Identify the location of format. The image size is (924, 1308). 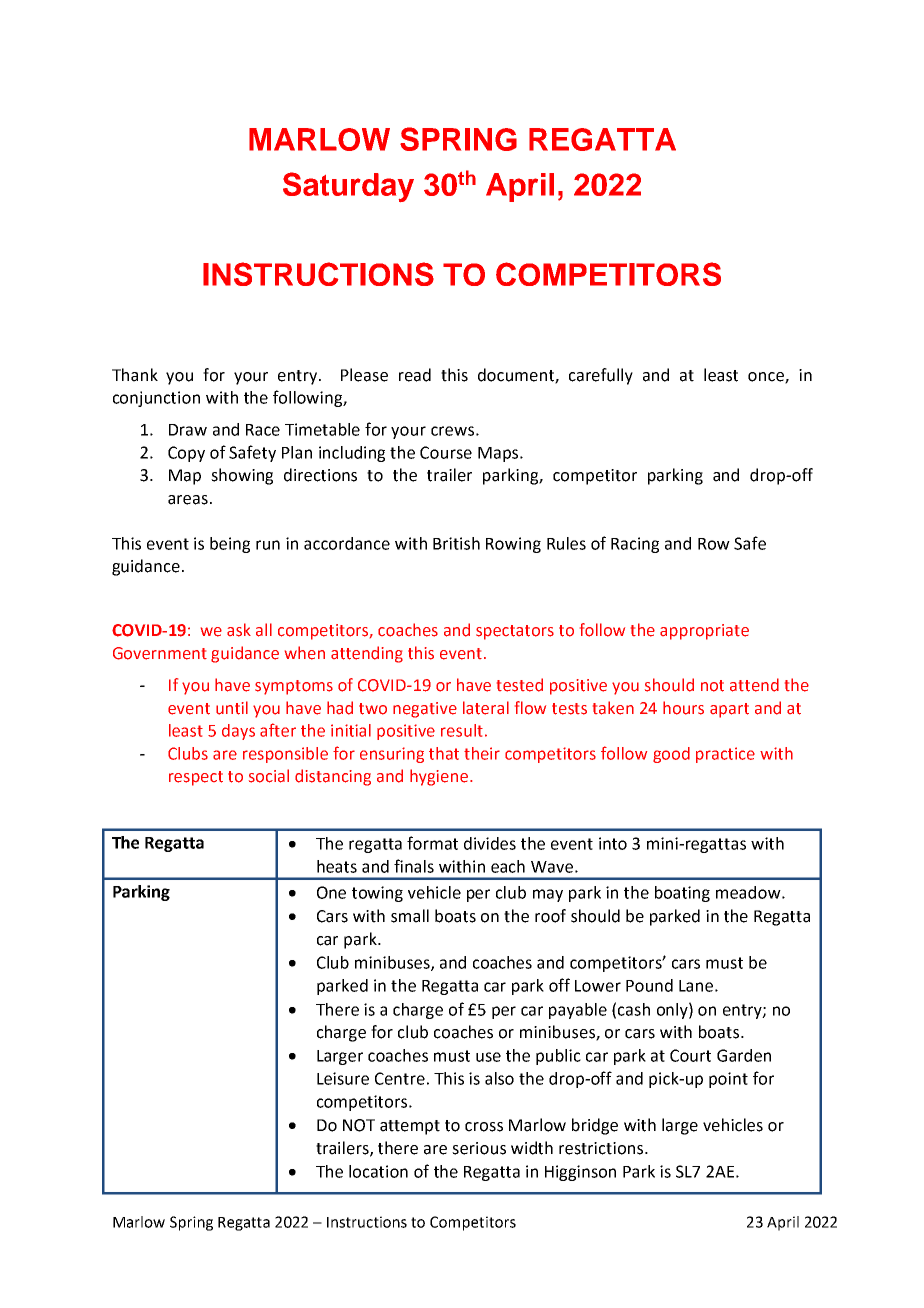
(432, 843).
